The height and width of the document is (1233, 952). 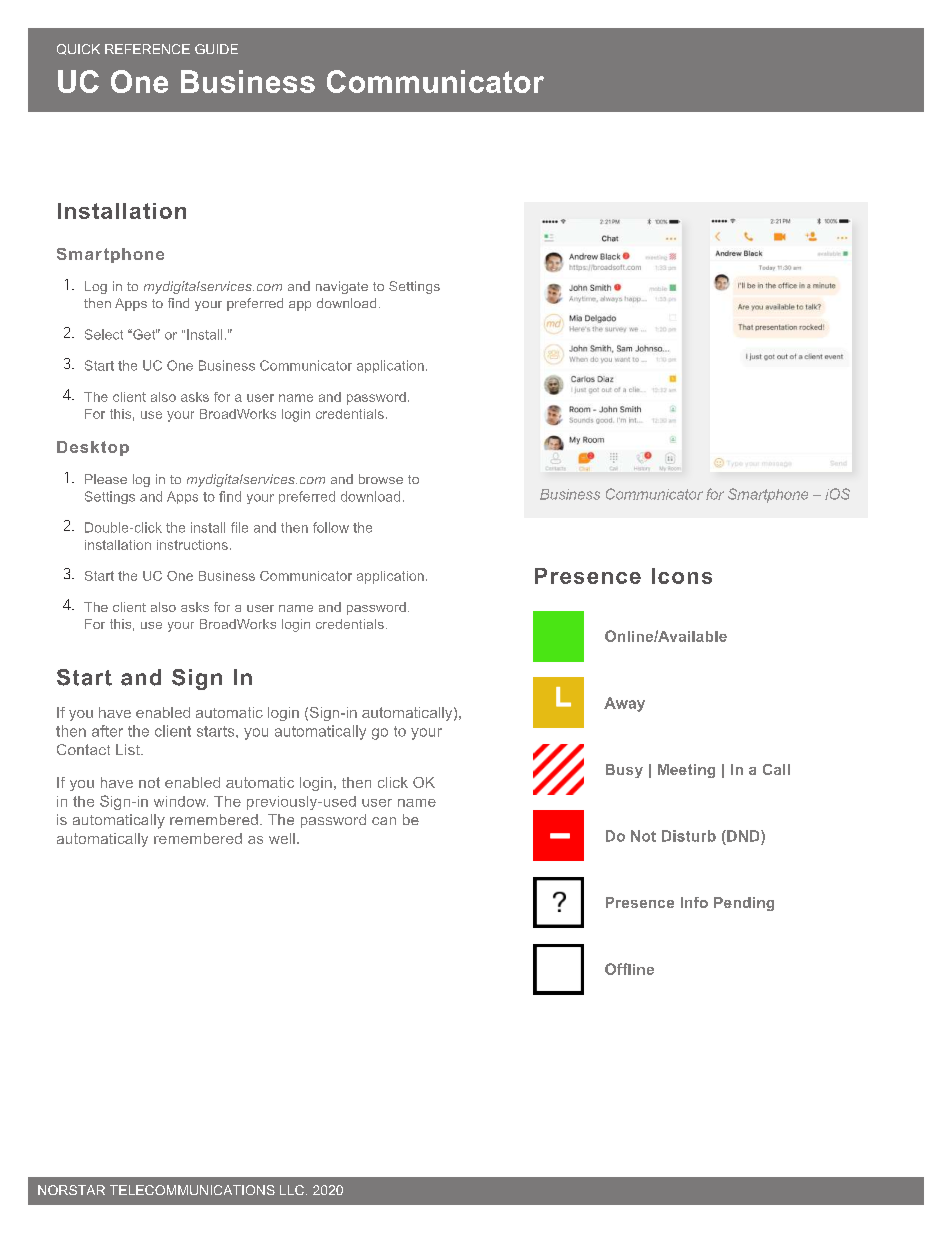 I want to click on GUIDE, so click(x=216, y=49).
